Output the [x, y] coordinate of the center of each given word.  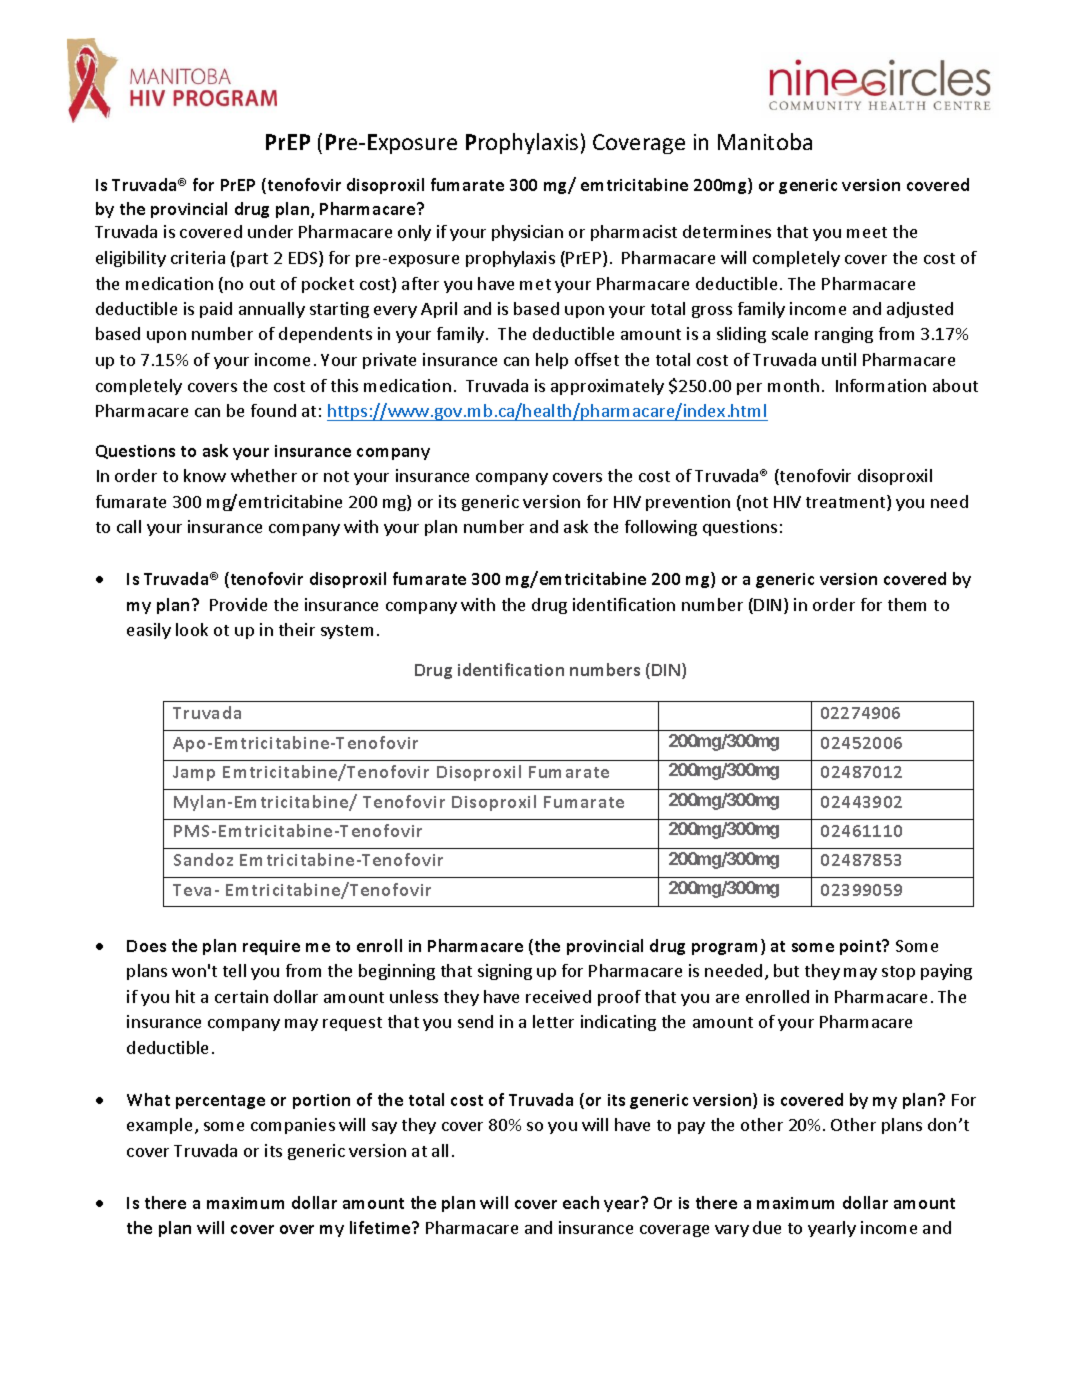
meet [867, 232]
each [581, 1202]
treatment [847, 503]
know [205, 475]
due [767, 1227]
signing [505, 972]
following [661, 528]
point [862, 947]
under [270, 231]
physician [527, 233]
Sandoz [203, 859]
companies [293, 1126]
